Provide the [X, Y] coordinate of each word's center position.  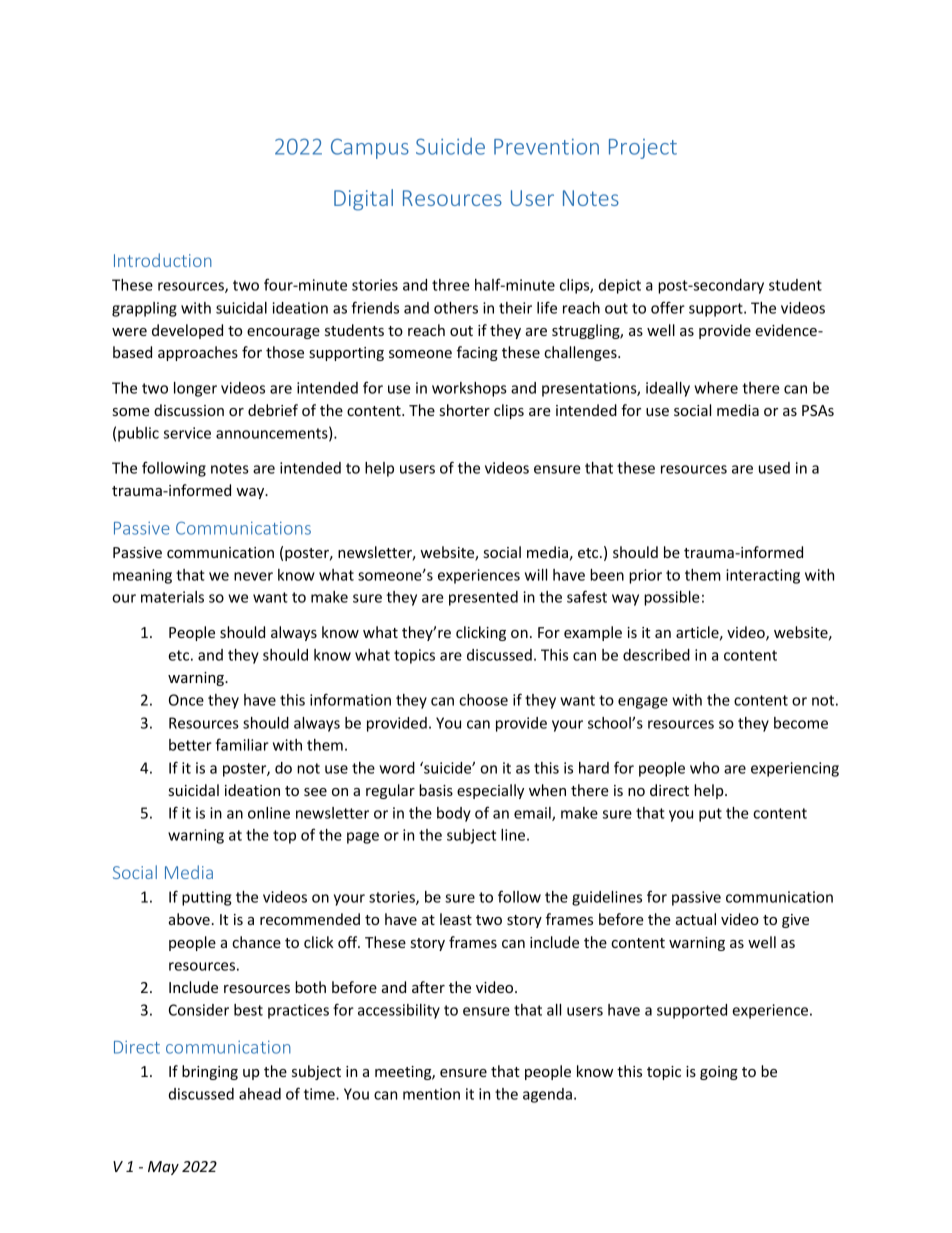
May [163, 1168]
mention [431, 1094]
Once [186, 700]
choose [483, 700]
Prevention [546, 146]
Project [643, 149]
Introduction [163, 260]
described [656, 655]
